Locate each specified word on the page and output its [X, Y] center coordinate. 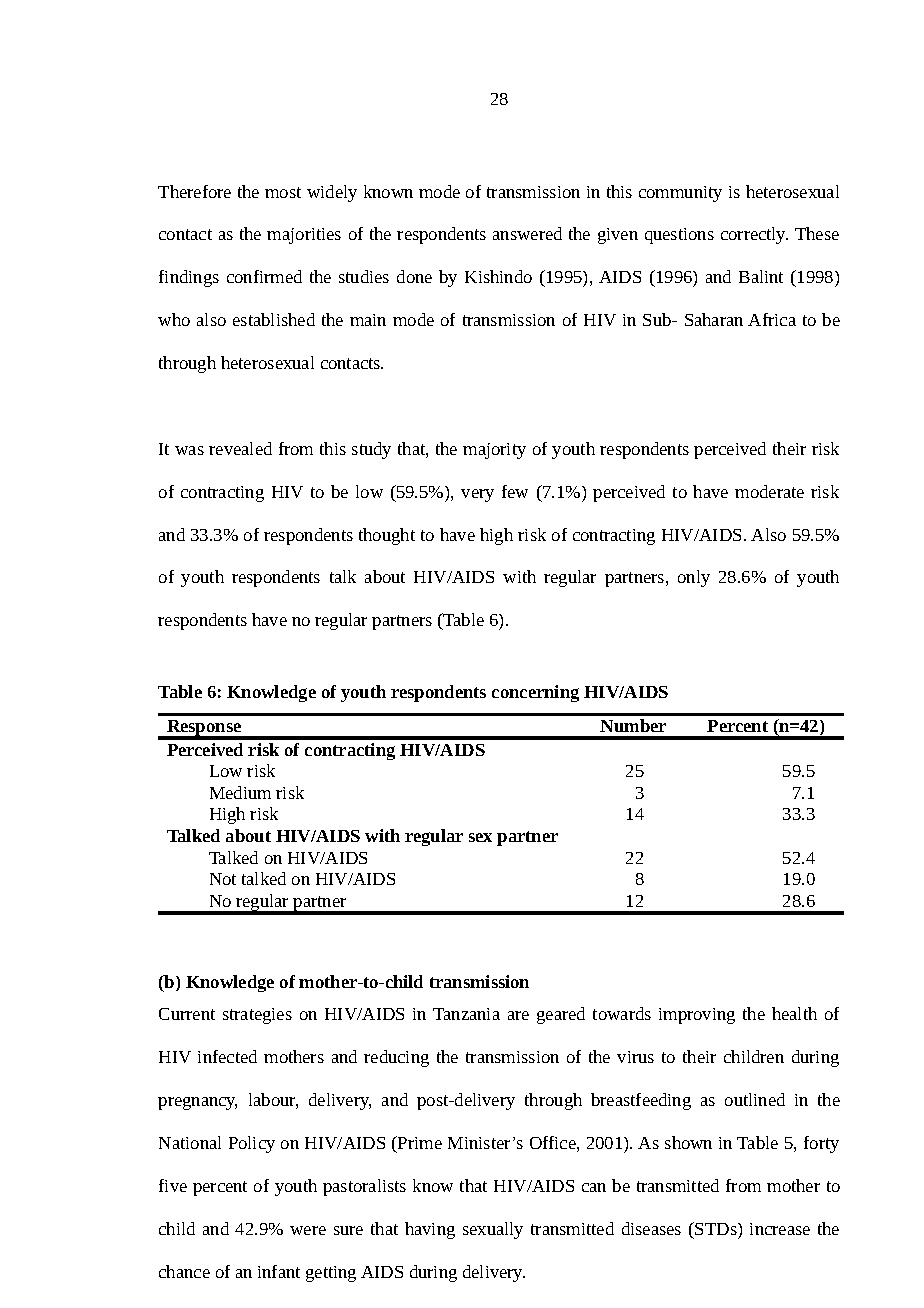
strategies [257, 1016]
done [414, 276]
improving [697, 1016]
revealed [240, 448]
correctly [754, 235]
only [694, 578]
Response [204, 729]
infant [279, 1271]
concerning [535, 693]
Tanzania [466, 1014]
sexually [493, 1230]
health [794, 1013]
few [515, 491]
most [283, 192]
